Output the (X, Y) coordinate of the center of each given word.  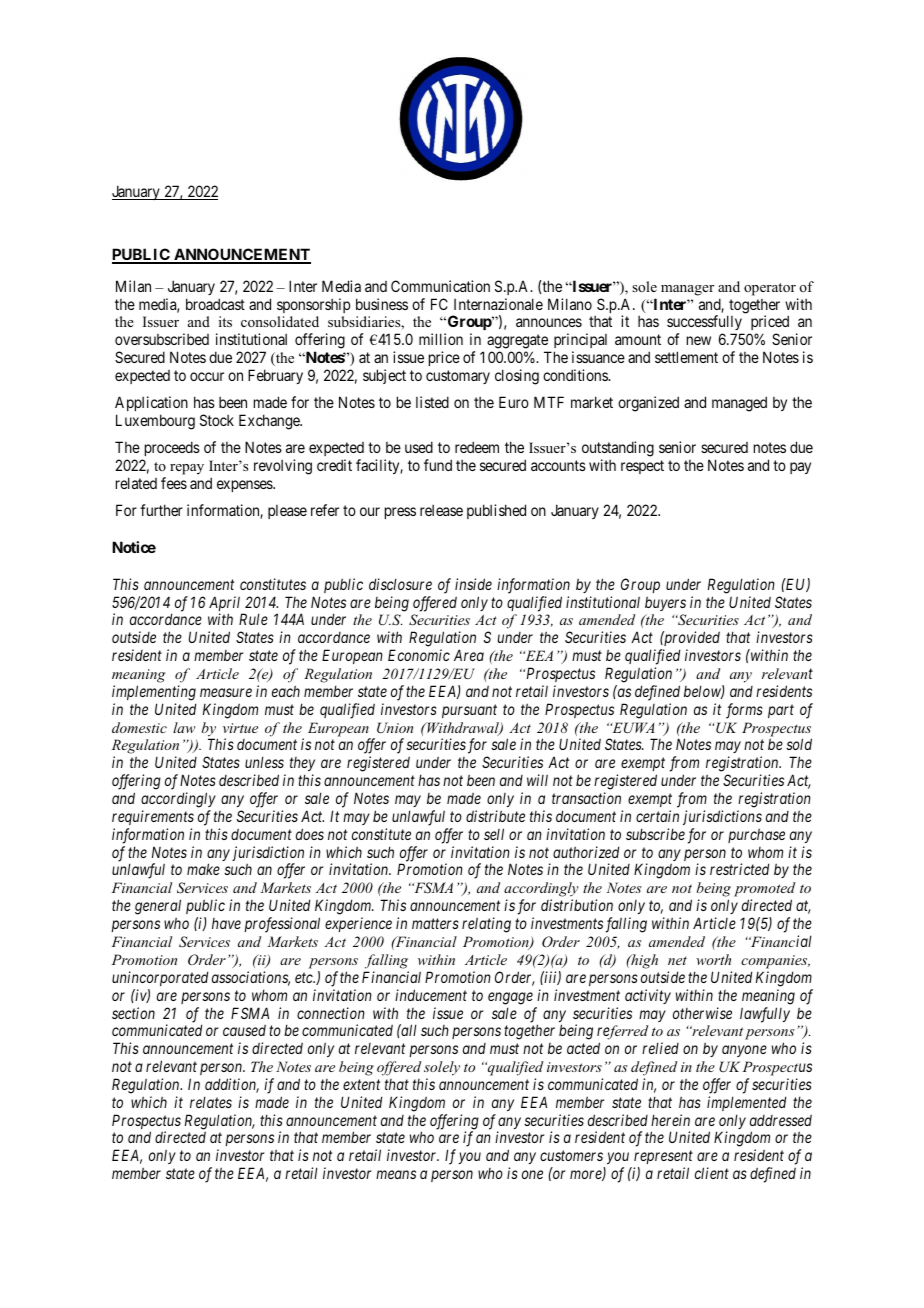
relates (211, 1102)
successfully (705, 324)
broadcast (215, 304)
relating (486, 925)
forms (744, 711)
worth (713, 959)
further (161, 510)
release (441, 510)
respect (642, 467)
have (226, 923)
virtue (240, 728)
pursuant (469, 711)
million (441, 339)
